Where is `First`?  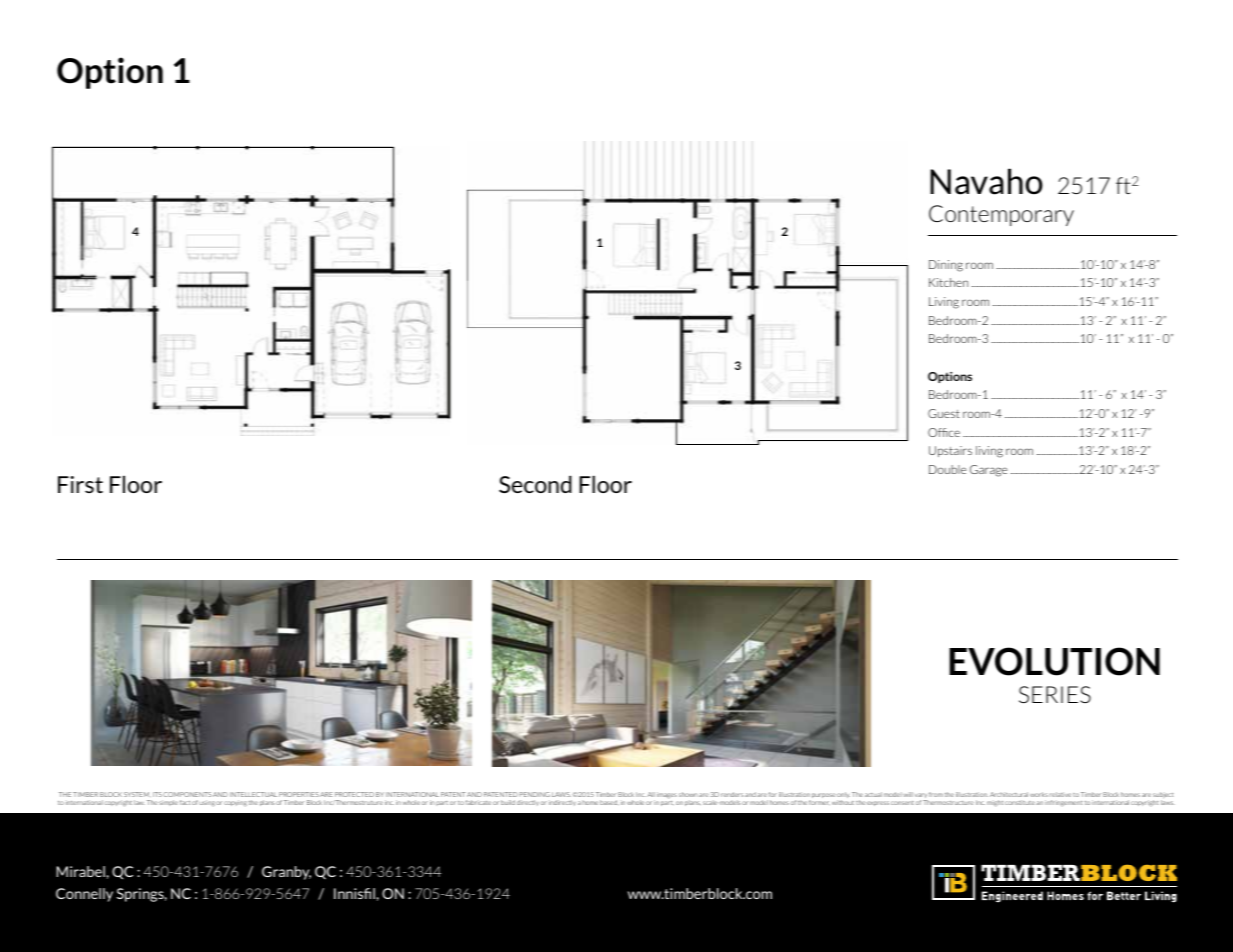
First is located at coordinates (80, 484).
